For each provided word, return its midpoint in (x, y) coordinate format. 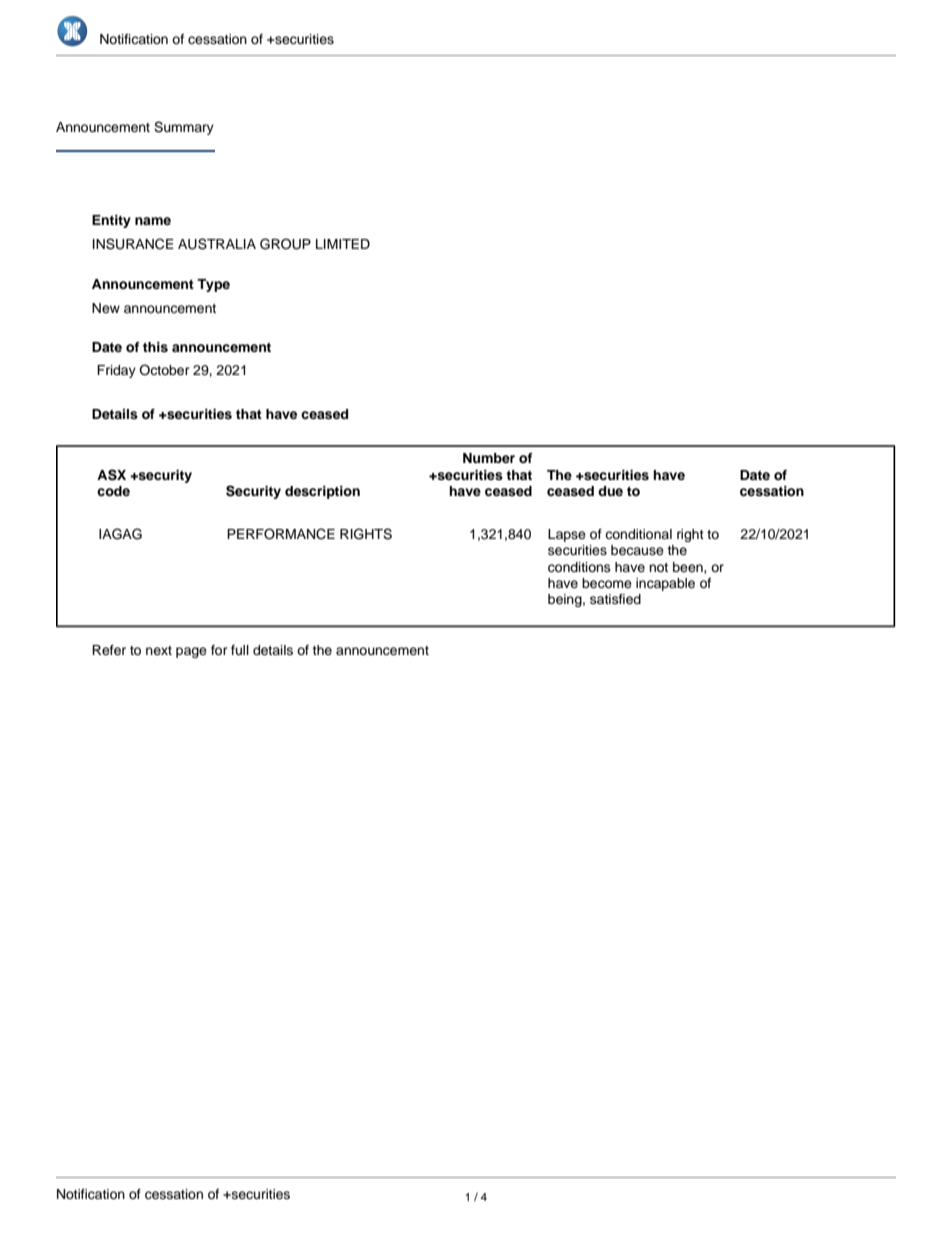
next (159, 650)
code (113, 491)
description (322, 492)
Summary (184, 128)
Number (489, 458)
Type (213, 285)
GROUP (285, 244)
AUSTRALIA (217, 244)
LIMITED (343, 244)
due (610, 491)
